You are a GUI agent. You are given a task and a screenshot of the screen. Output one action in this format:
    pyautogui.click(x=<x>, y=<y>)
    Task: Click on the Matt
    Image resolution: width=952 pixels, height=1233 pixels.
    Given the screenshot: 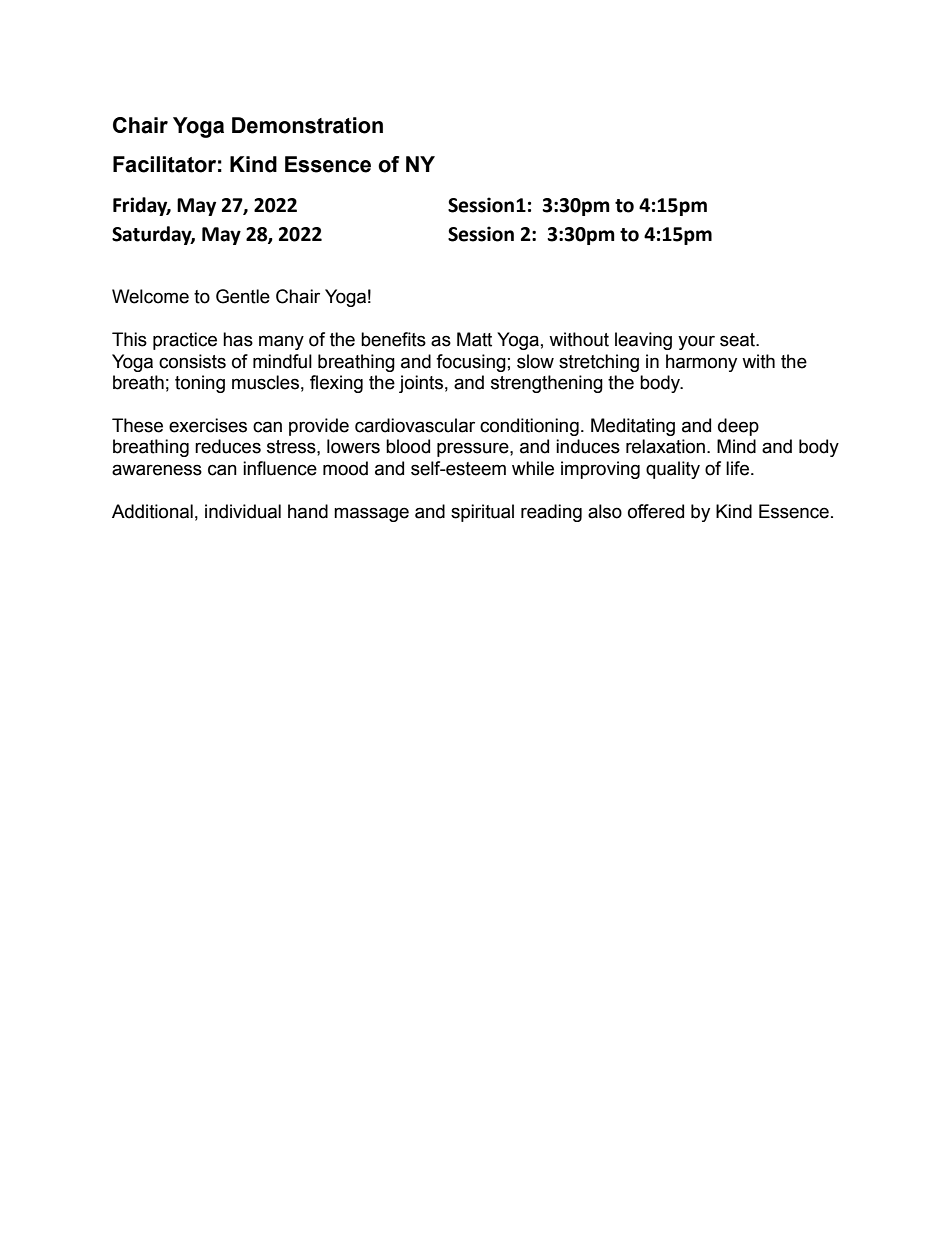 What is the action you would take?
    pyautogui.click(x=474, y=339)
